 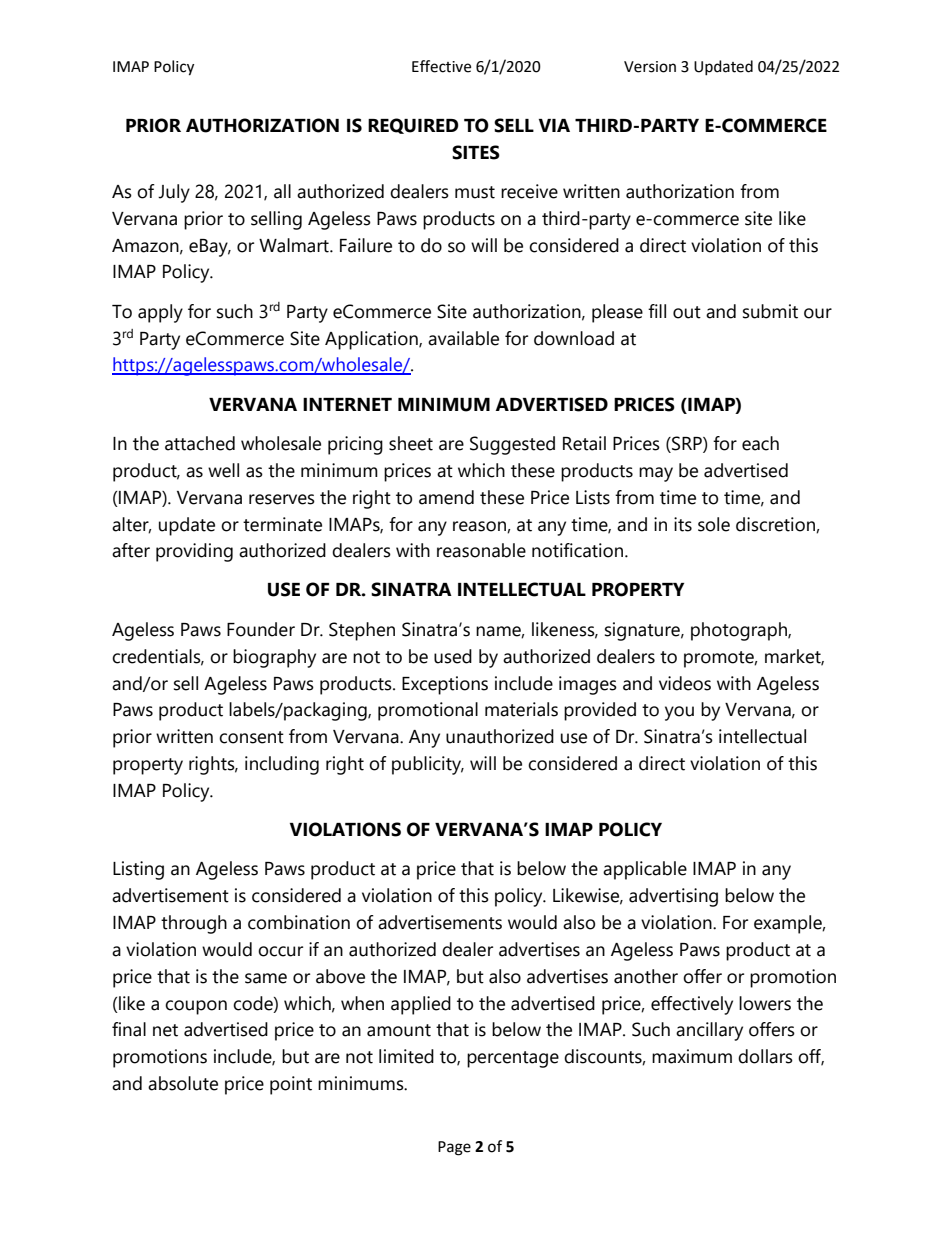 I want to click on Founder, so click(x=261, y=629).
